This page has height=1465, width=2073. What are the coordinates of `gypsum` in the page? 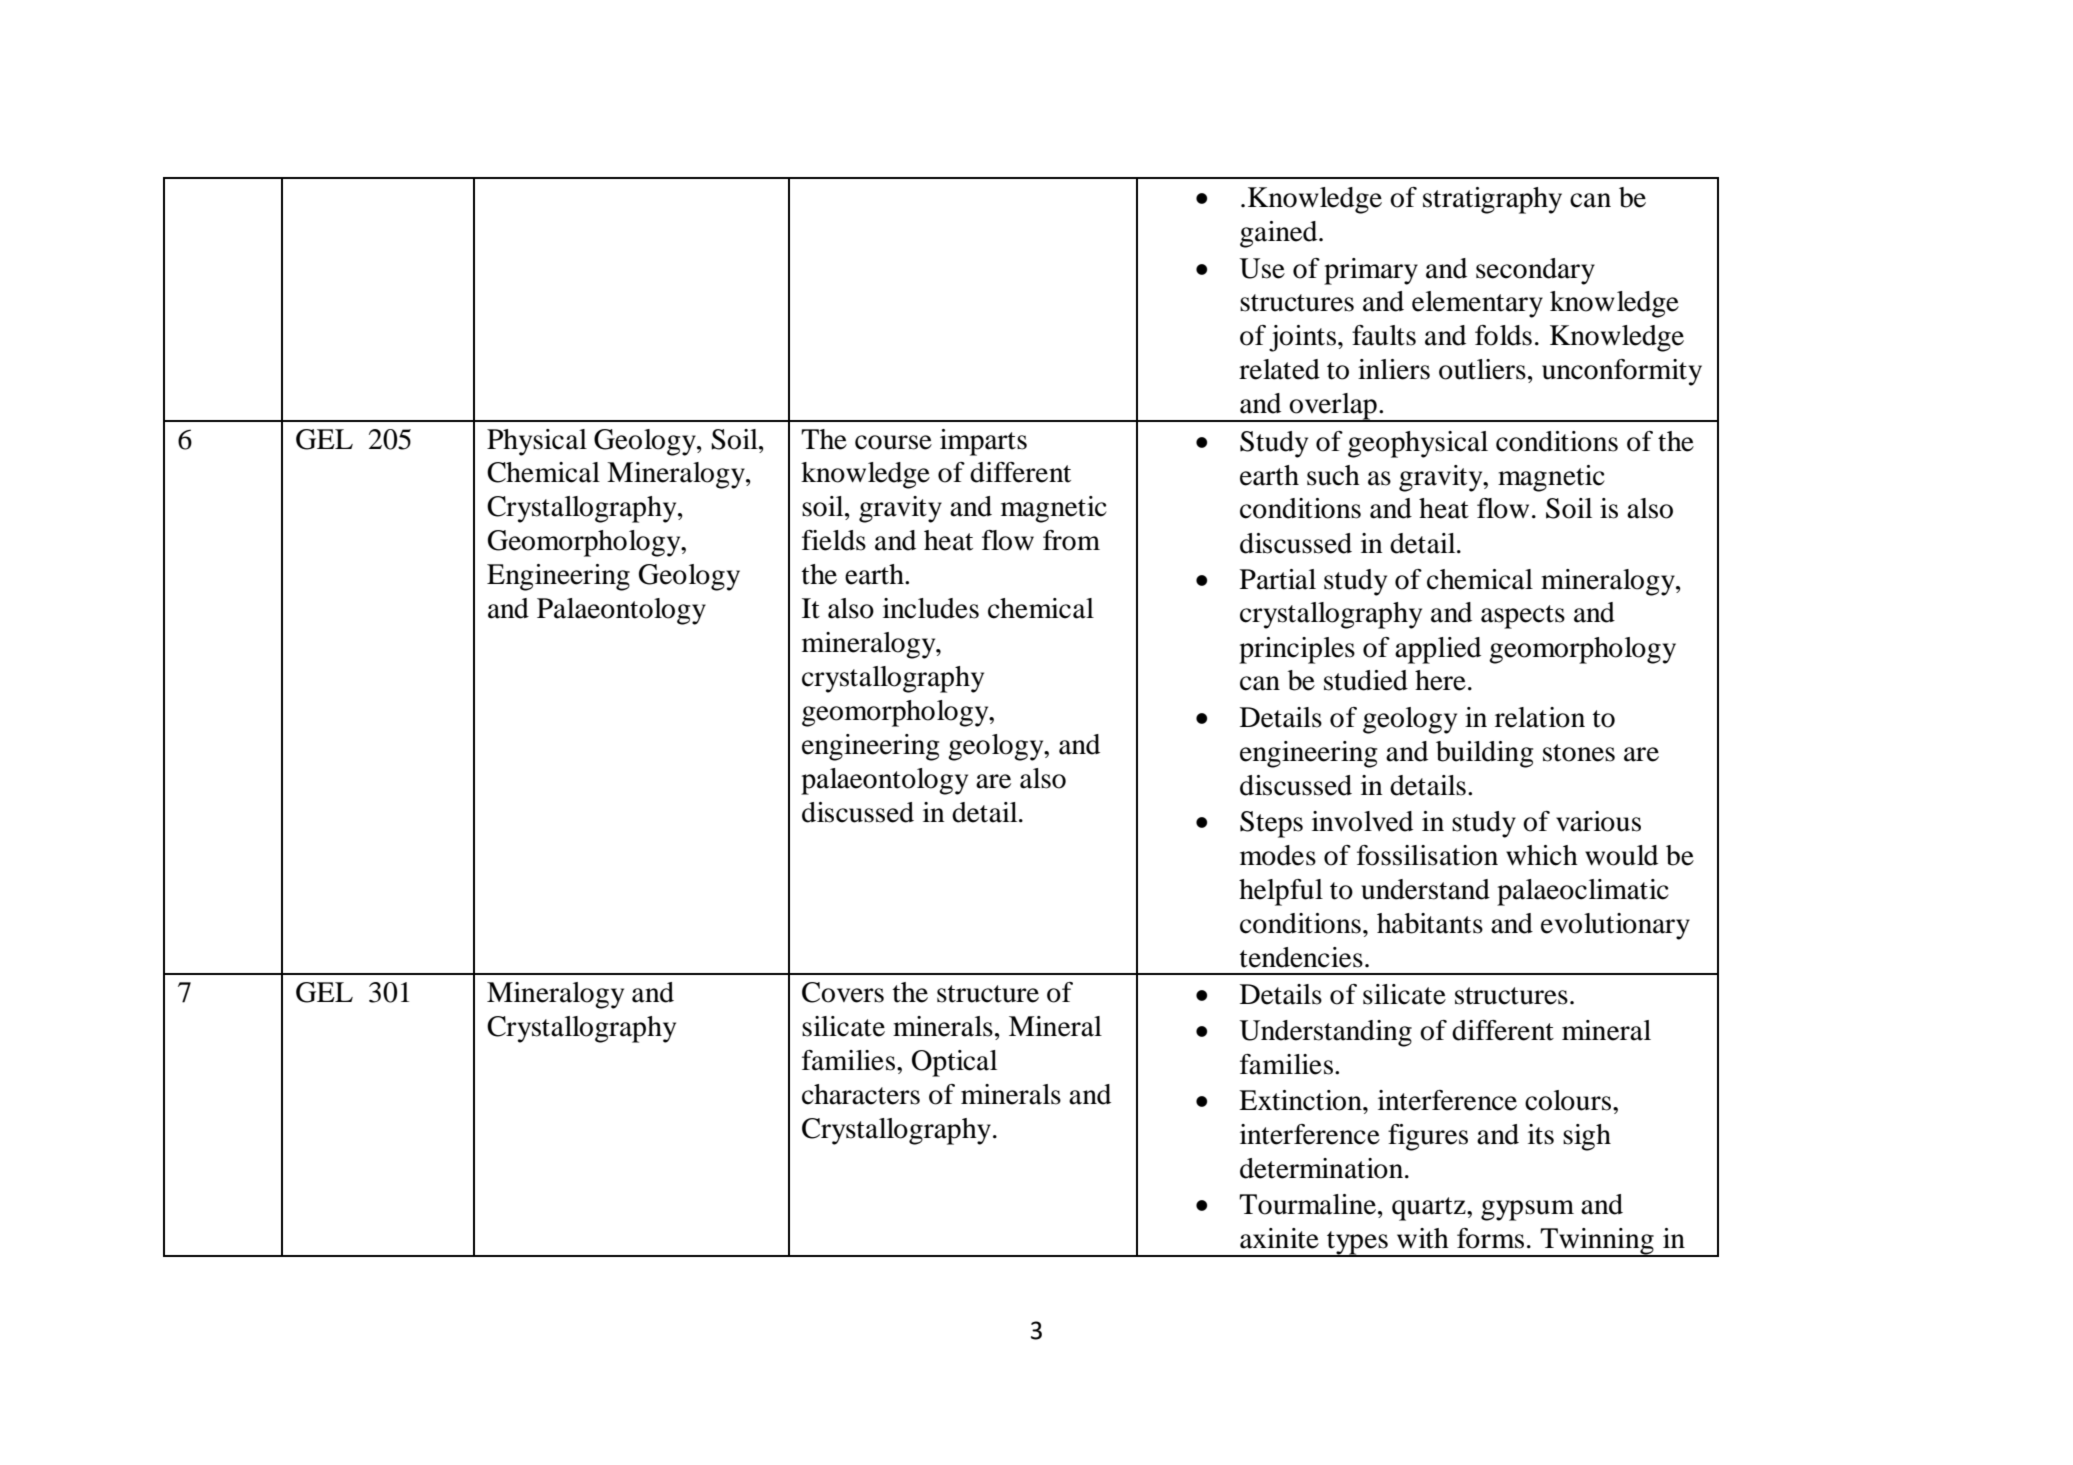 It's located at (1527, 1210).
